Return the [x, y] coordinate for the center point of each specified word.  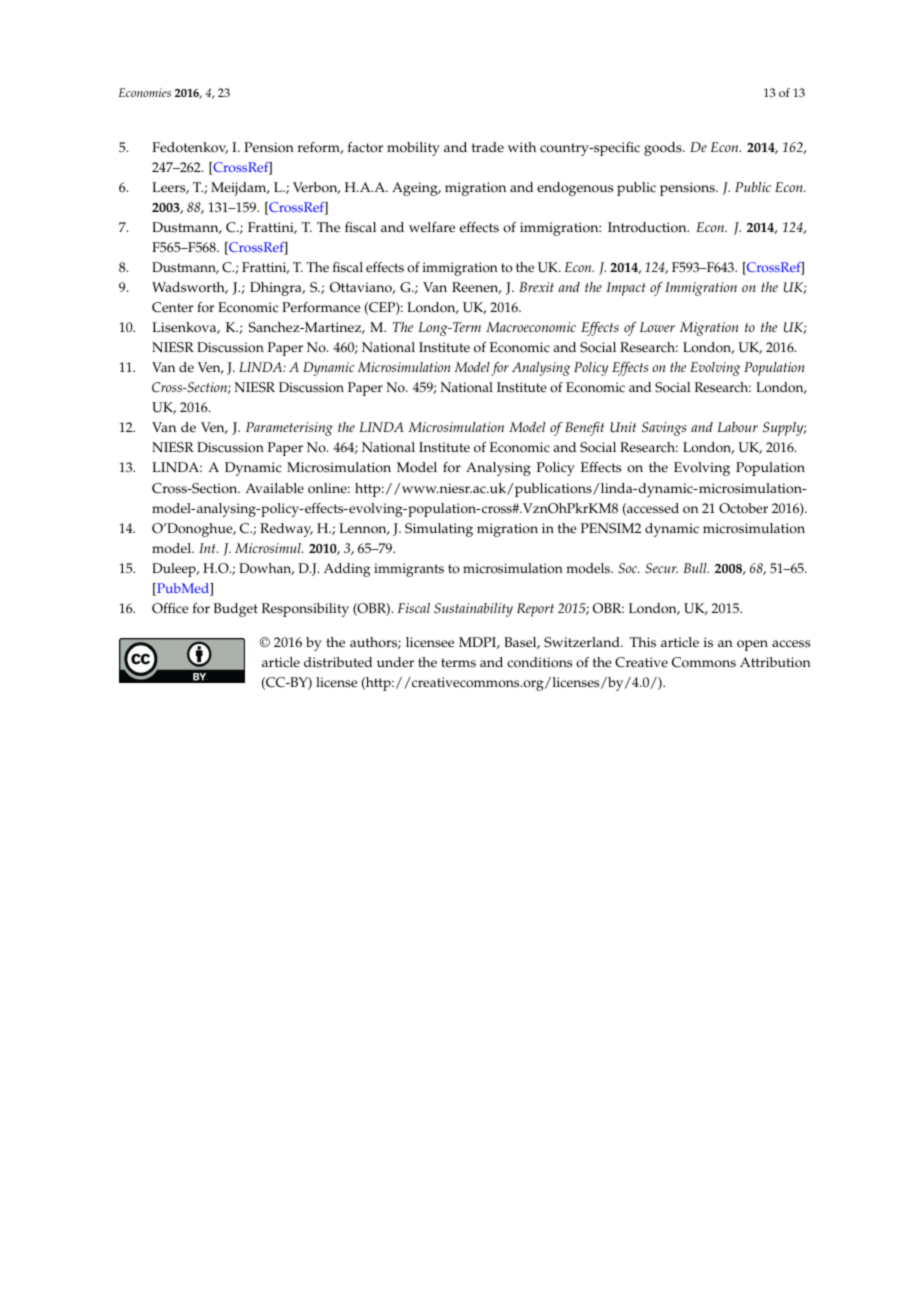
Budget [236, 610]
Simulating [439, 530]
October [743, 508]
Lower [657, 327]
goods [664, 149]
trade [488, 147]
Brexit [536, 287]
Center [172, 307]
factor [365, 147]
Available [274, 488]
